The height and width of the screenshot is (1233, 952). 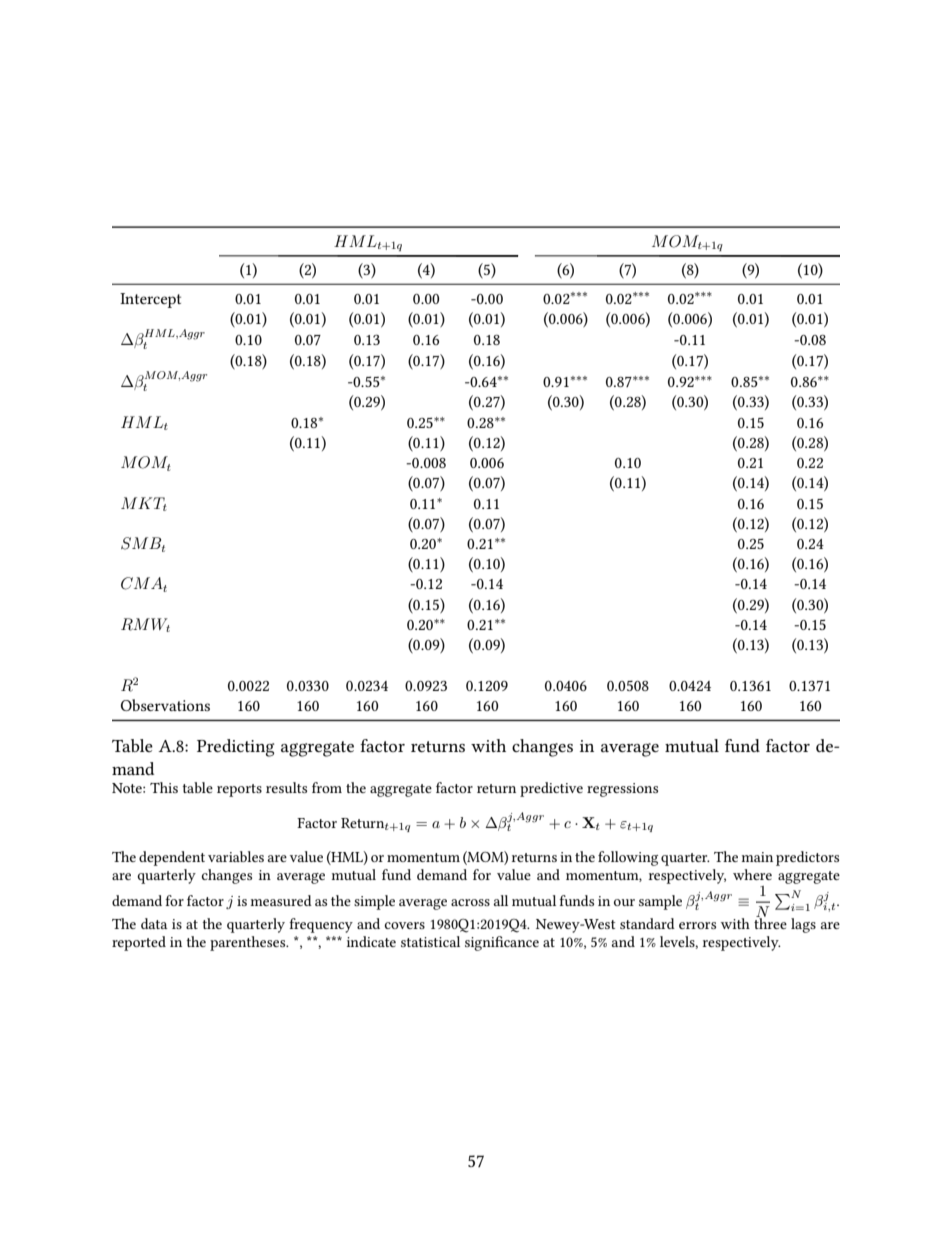 What do you see at coordinates (551, 789) in the screenshot?
I see `predictive` at bounding box center [551, 789].
